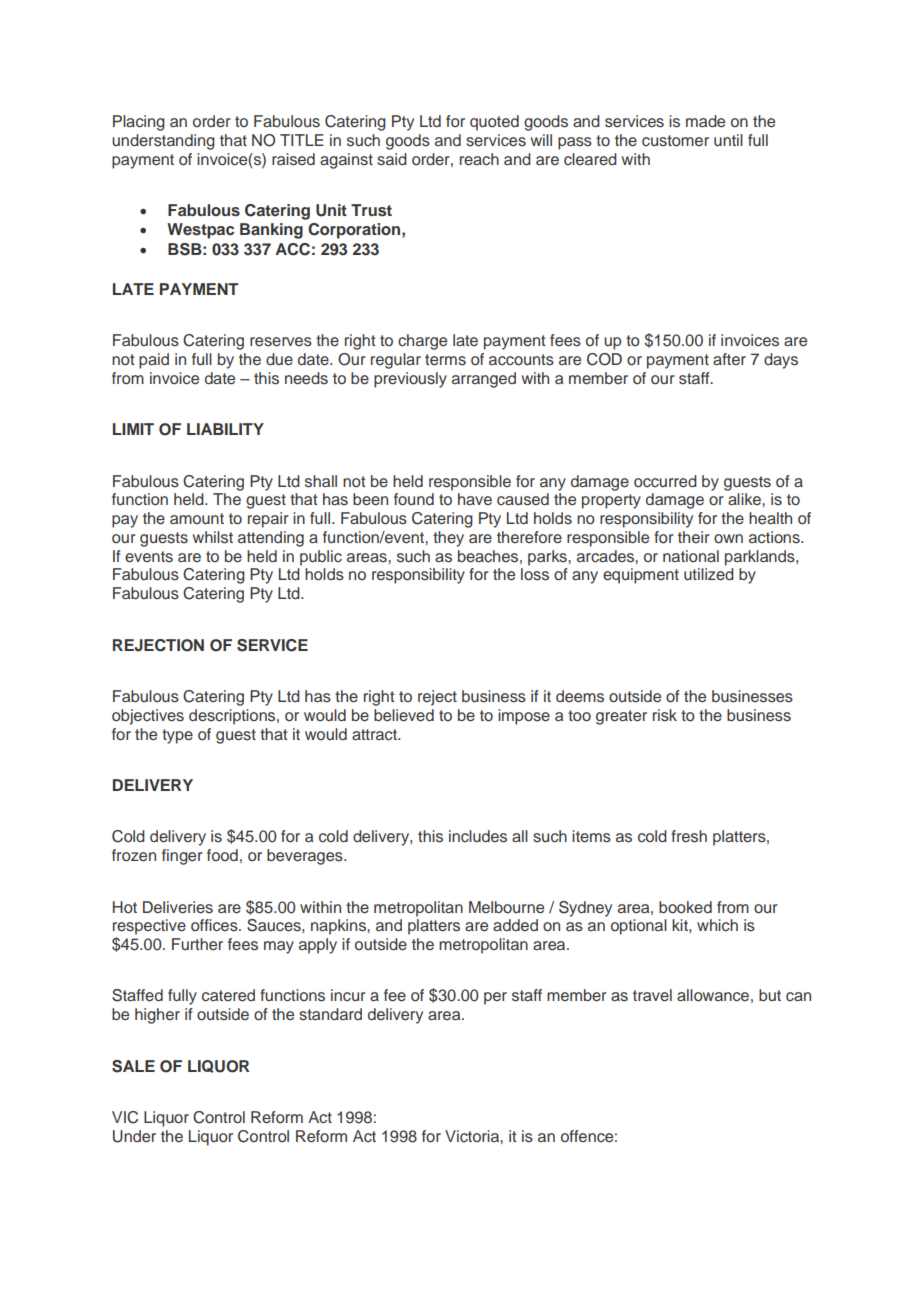 Image resolution: width=924 pixels, height=1308 pixels. I want to click on loss, so click(535, 574).
